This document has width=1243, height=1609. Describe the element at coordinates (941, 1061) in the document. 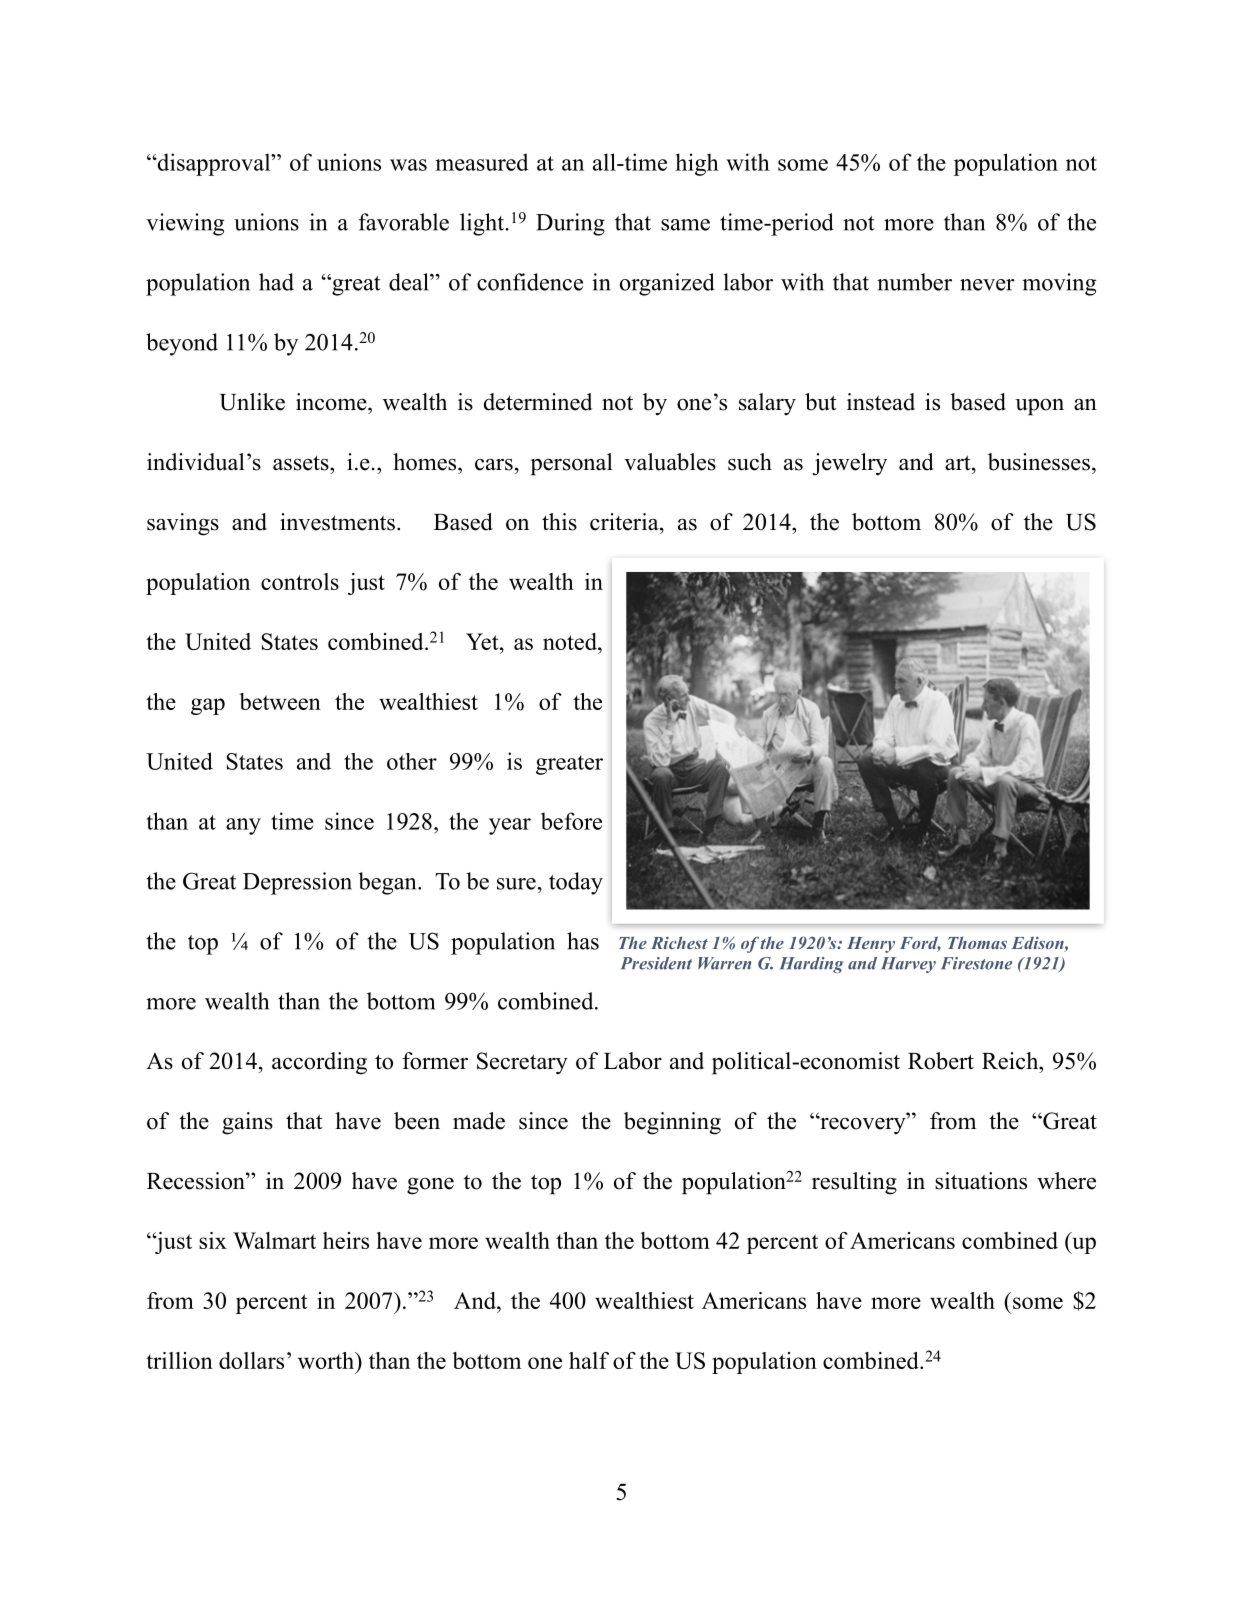

I see `Robert` at that location.
